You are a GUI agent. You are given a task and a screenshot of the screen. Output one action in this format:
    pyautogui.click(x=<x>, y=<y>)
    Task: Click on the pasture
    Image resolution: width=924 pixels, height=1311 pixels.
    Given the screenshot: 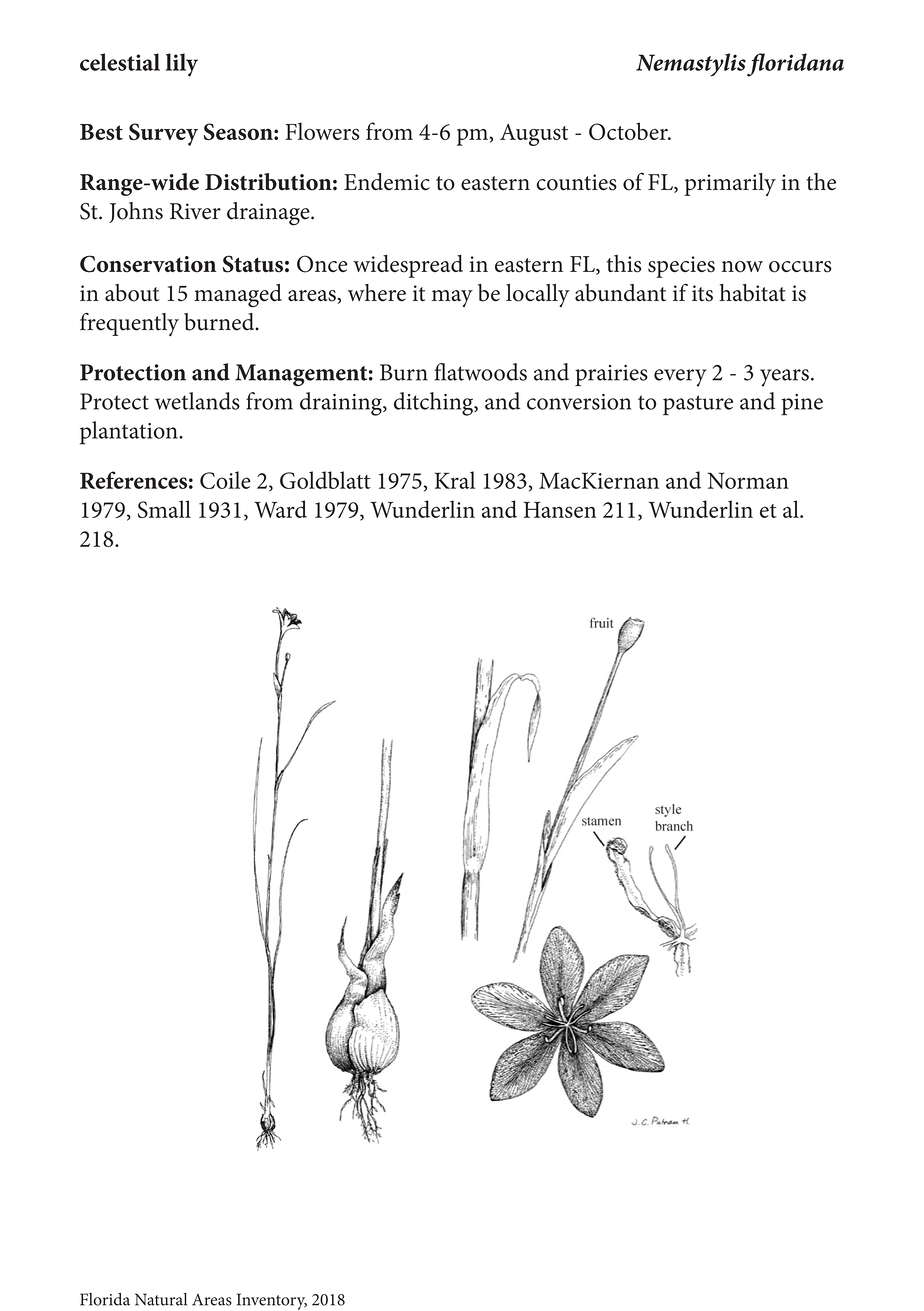 What is the action you would take?
    pyautogui.click(x=698, y=405)
